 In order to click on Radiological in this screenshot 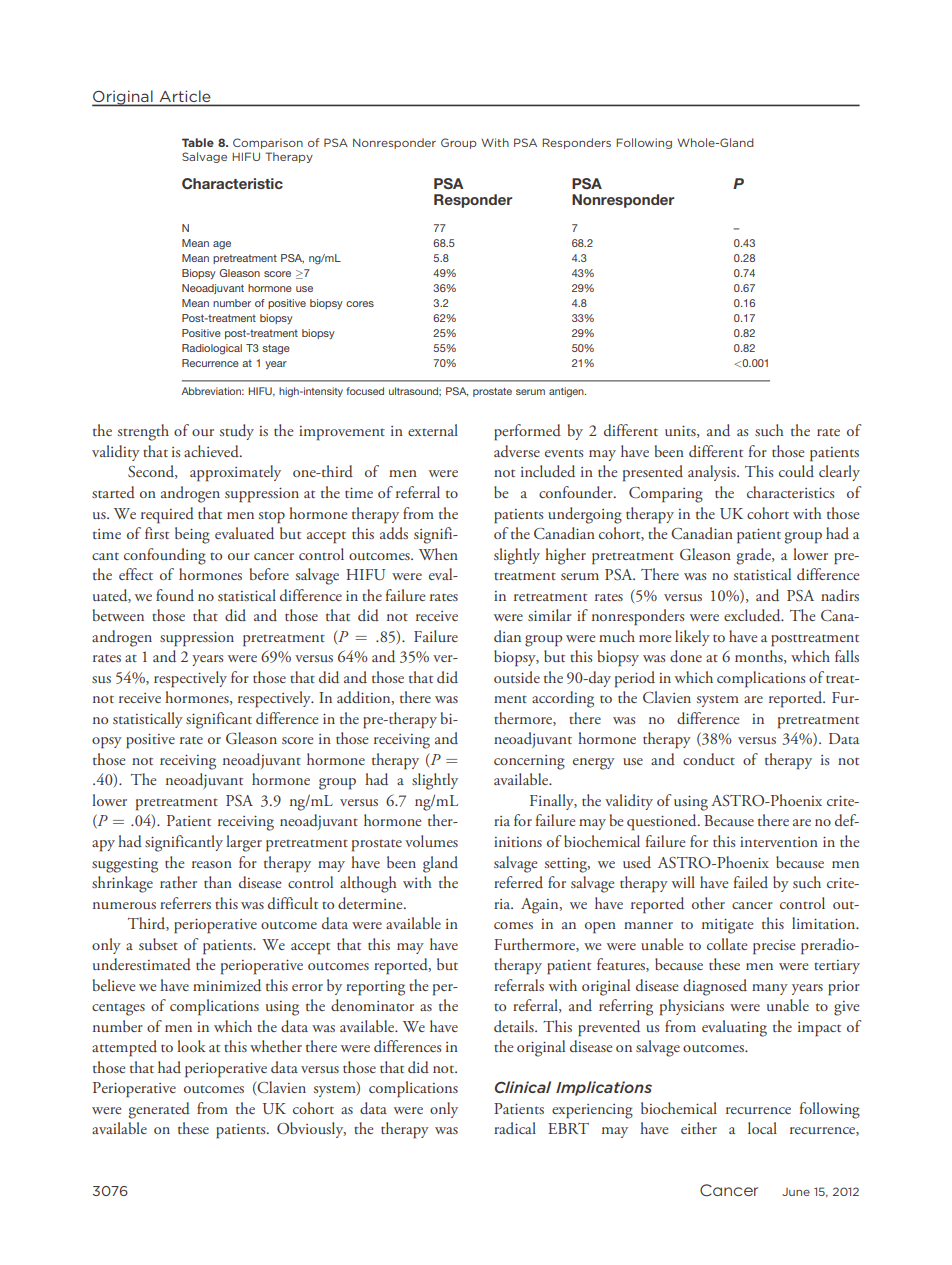, I will do `click(212, 349)`.
